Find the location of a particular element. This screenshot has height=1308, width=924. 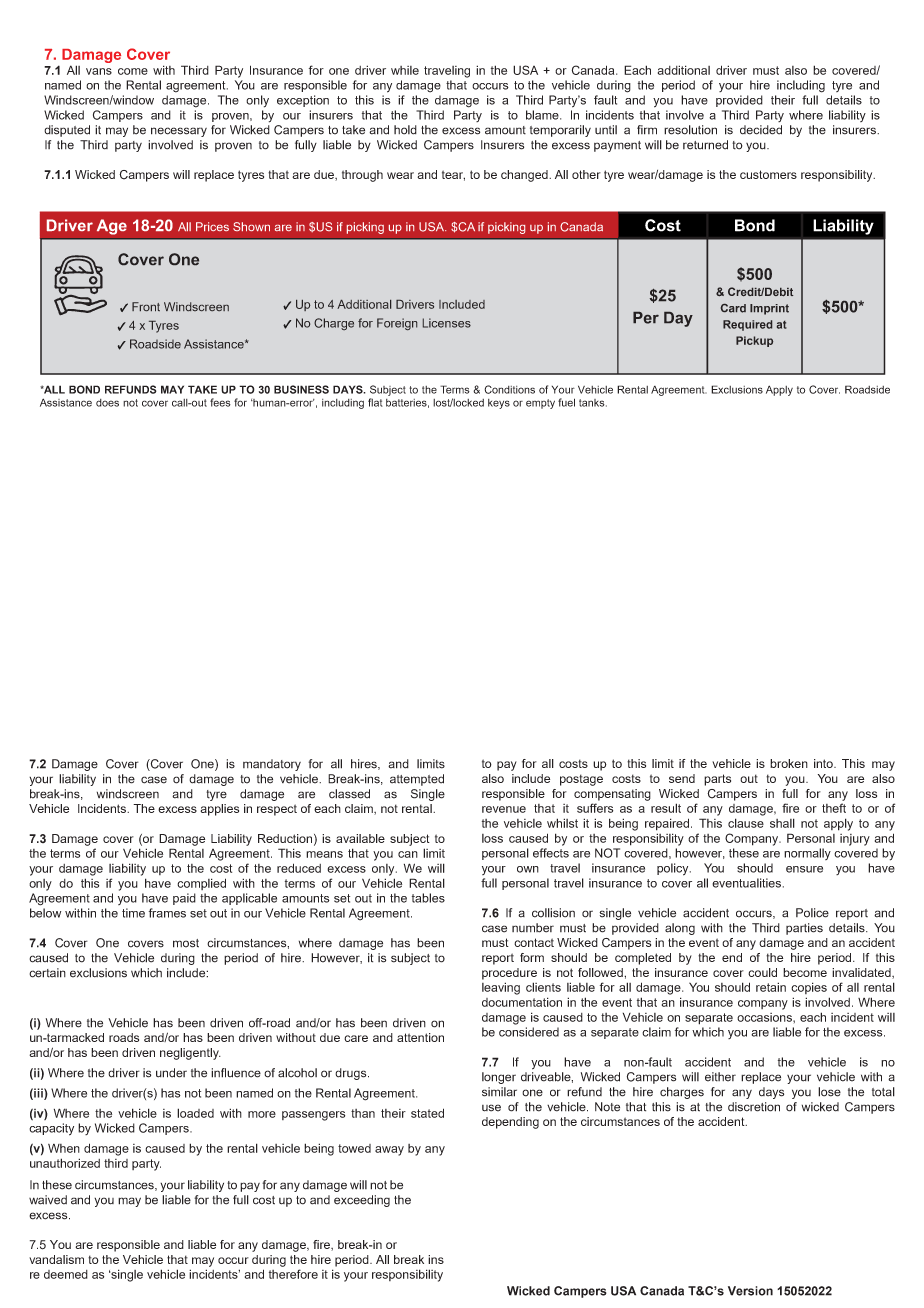

exceeding is located at coordinates (362, 1201).
